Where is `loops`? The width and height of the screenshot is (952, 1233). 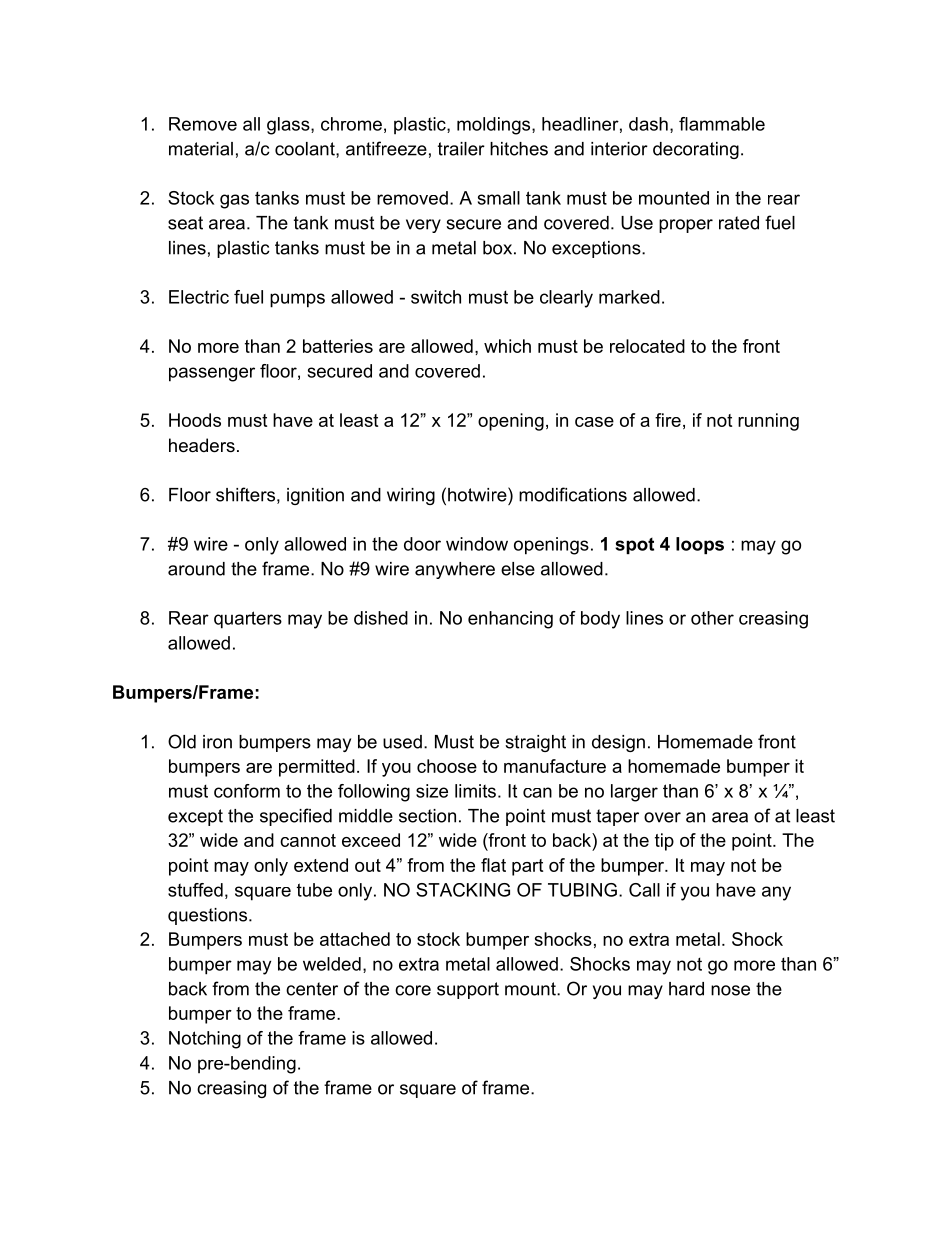
loops is located at coordinates (700, 545).
